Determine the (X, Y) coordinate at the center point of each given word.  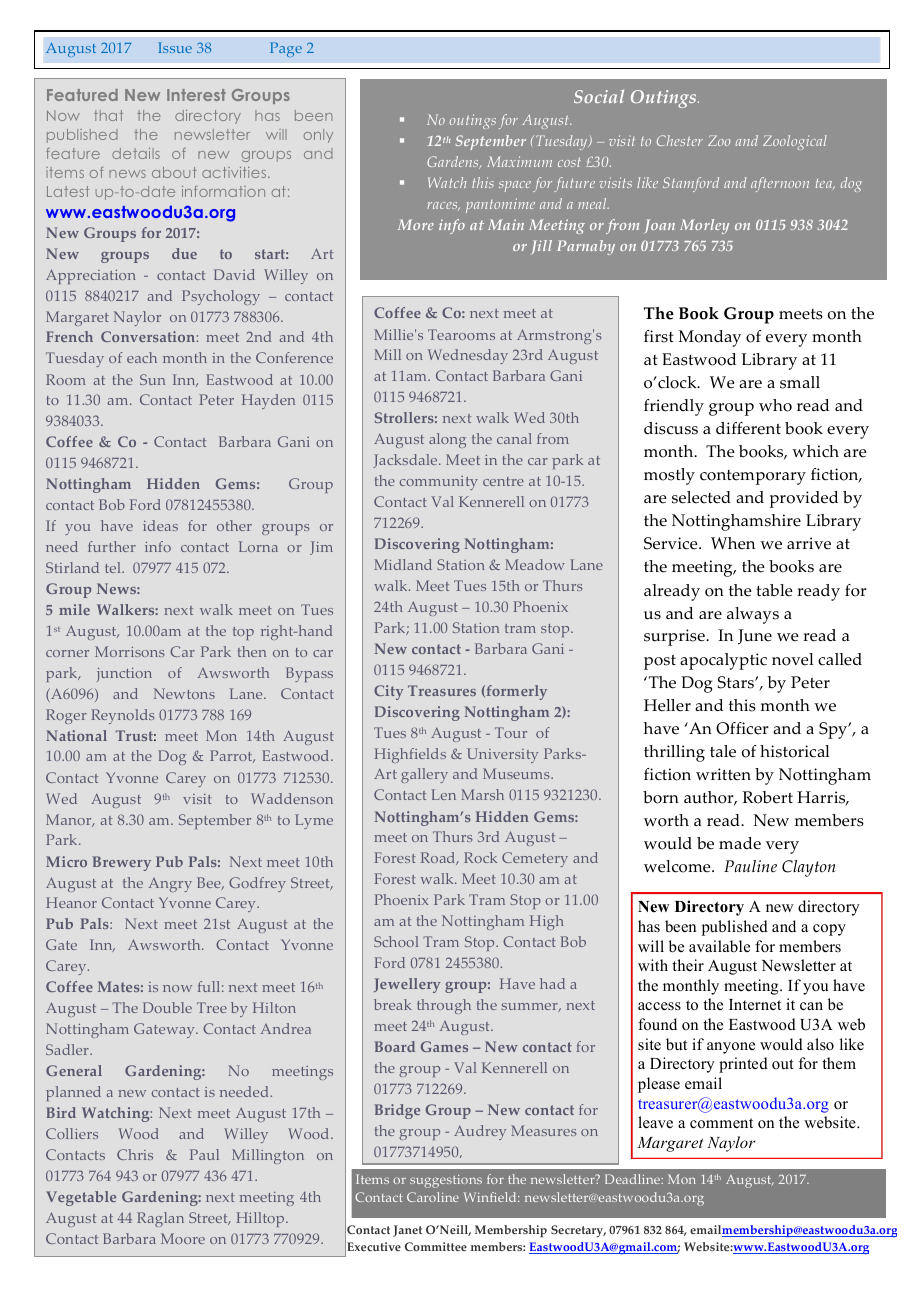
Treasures (442, 690)
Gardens (454, 162)
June (755, 637)
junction (124, 675)
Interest (196, 95)
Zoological (795, 142)
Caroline (433, 1197)
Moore (183, 1238)
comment (721, 1123)
